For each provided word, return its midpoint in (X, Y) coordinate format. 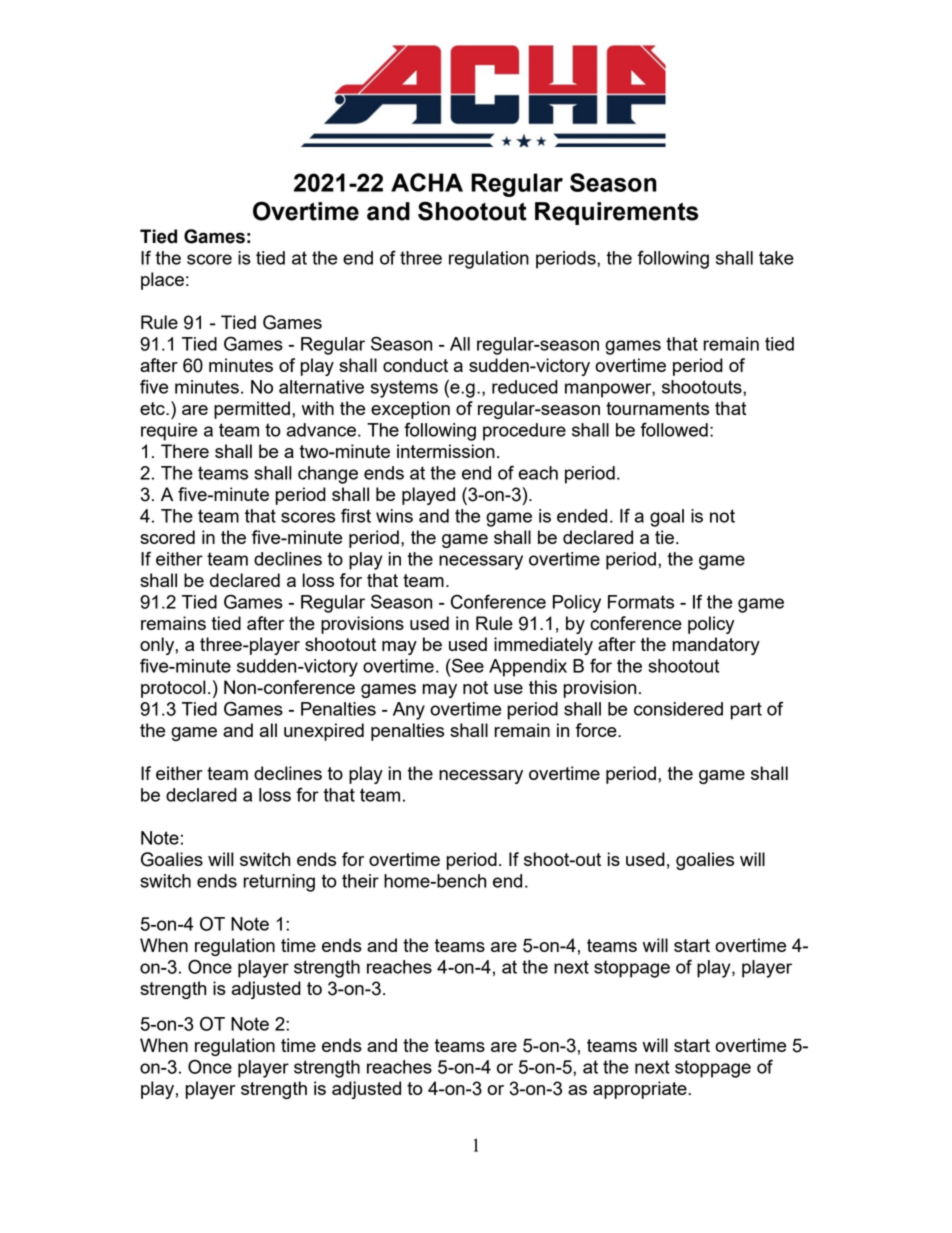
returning (279, 883)
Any (409, 711)
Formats (641, 602)
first (356, 515)
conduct (415, 365)
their (360, 881)
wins (394, 516)
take (776, 258)
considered (678, 709)
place (162, 281)
